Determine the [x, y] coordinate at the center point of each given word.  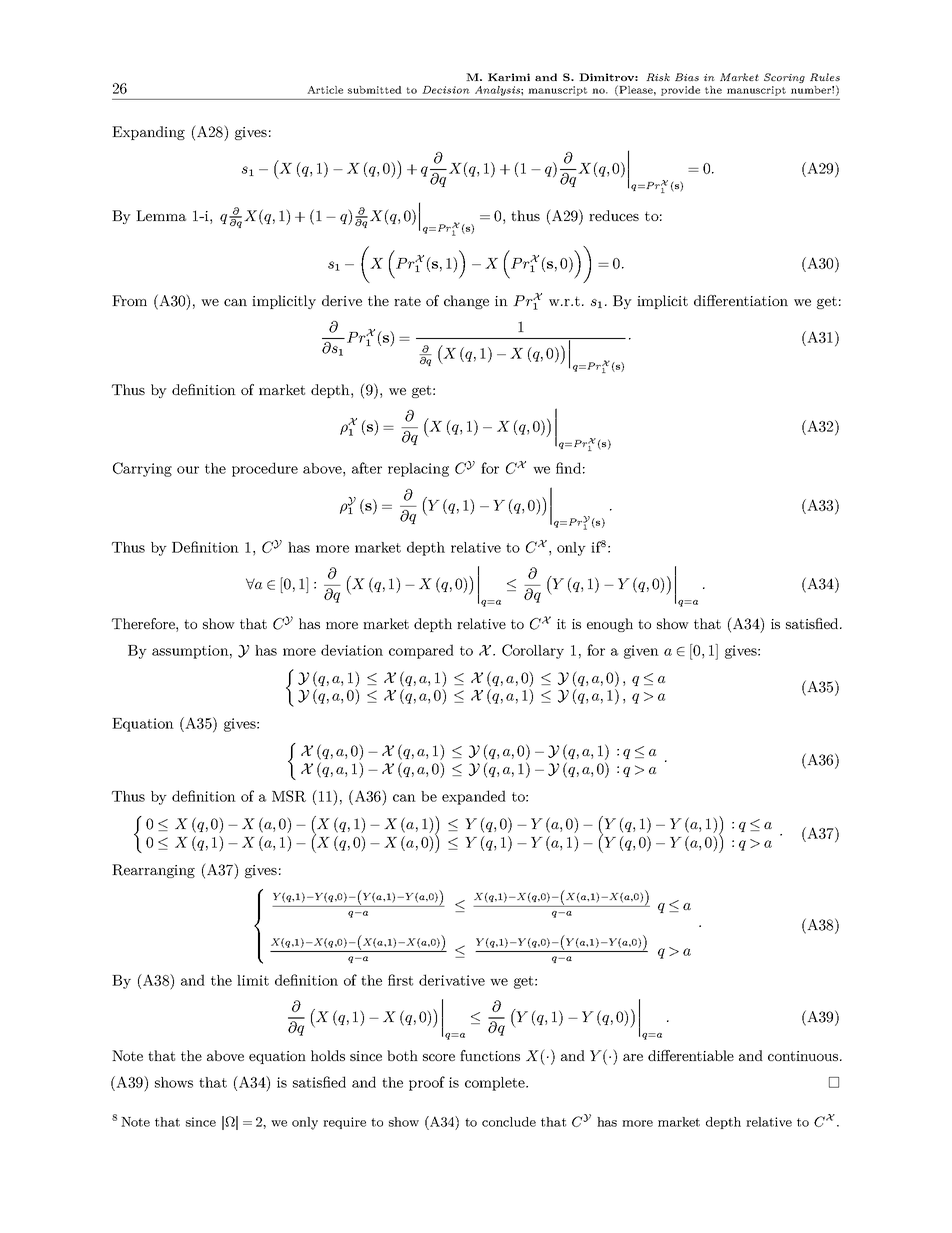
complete [496, 1084]
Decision [446, 90]
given [641, 652]
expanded [474, 797]
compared [421, 651]
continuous [804, 1056]
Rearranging [153, 871]
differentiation [741, 300]
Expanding [148, 133]
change [466, 302]
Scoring [784, 78]
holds [328, 1055]
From [129, 300]
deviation [352, 650]
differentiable [691, 1055]
